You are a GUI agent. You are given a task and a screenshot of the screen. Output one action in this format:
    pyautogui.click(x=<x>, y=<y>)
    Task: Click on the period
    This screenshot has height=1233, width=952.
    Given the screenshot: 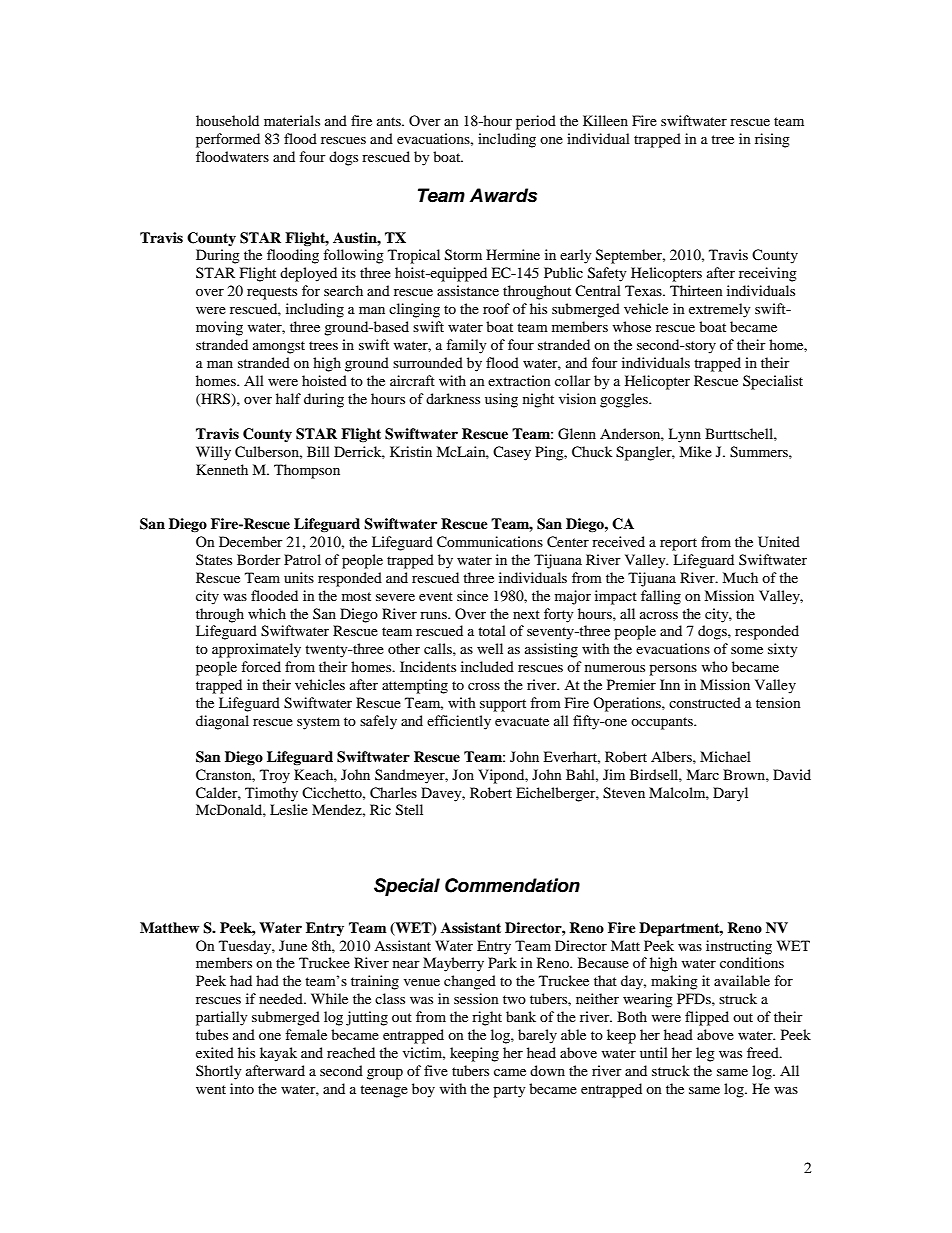 What is the action you would take?
    pyautogui.click(x=536, y=122)
